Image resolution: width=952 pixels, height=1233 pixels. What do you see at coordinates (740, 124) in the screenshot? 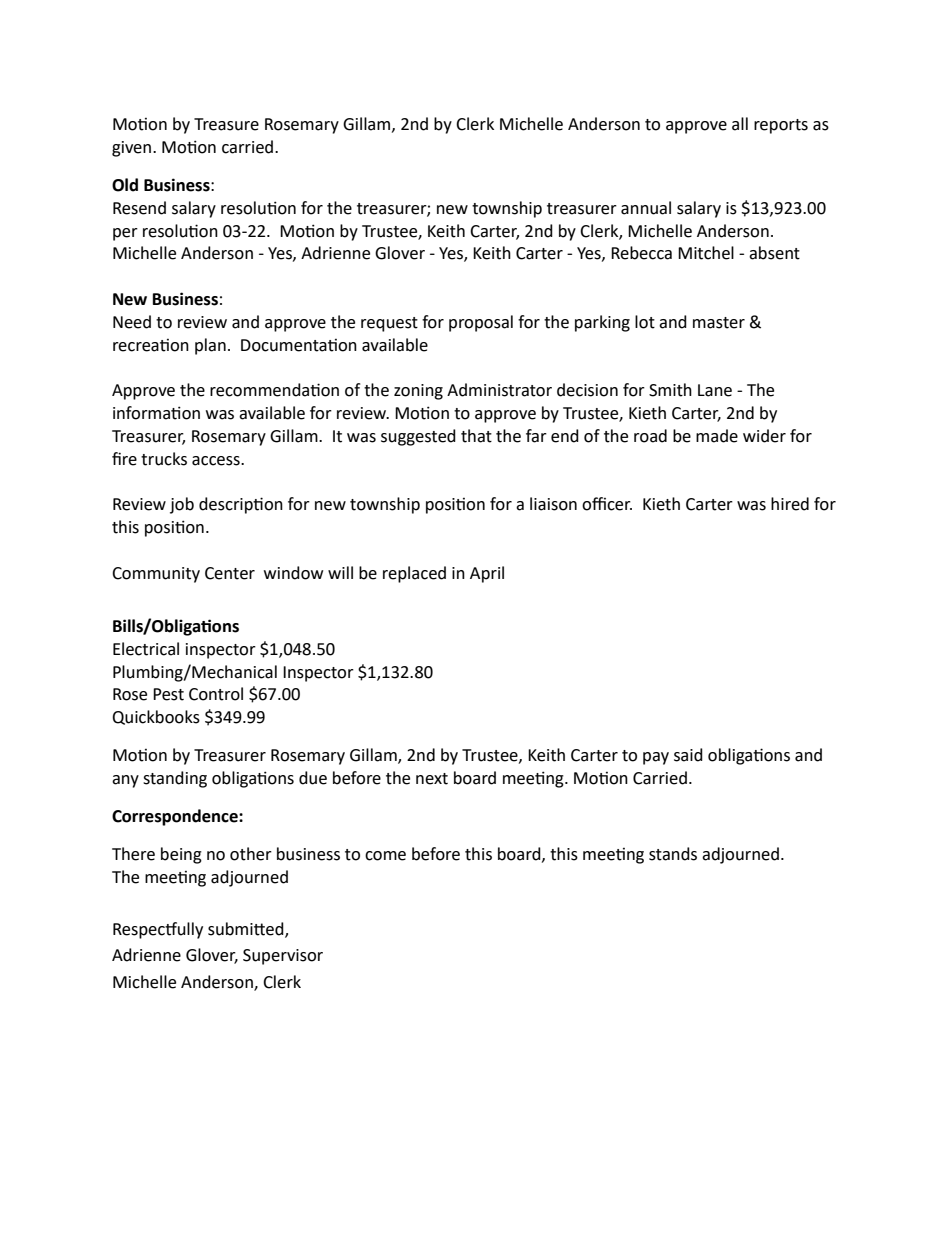
I see `all` at bounding box center [740, 124].
